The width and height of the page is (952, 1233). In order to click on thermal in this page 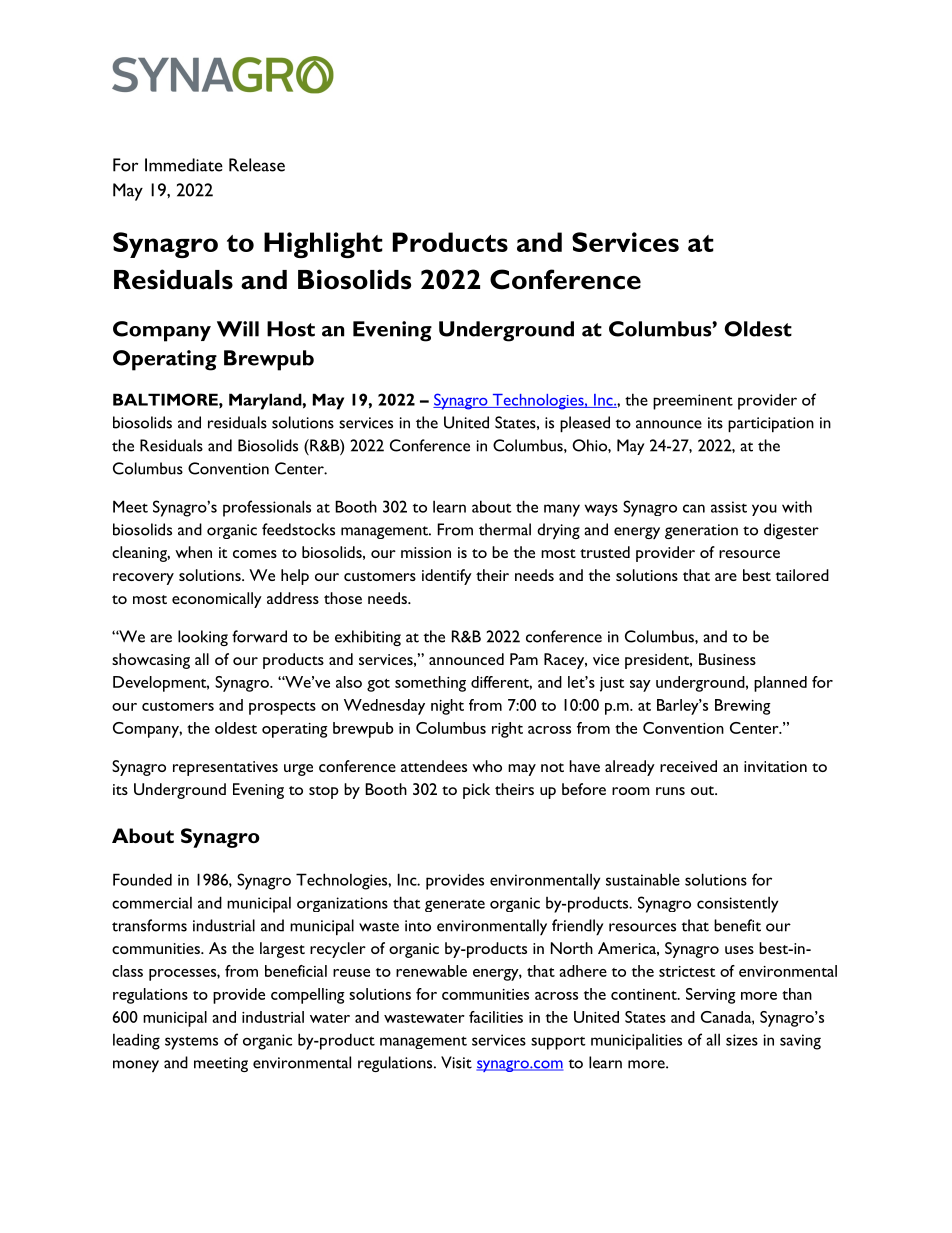, I will do `click(505, 529)`.
